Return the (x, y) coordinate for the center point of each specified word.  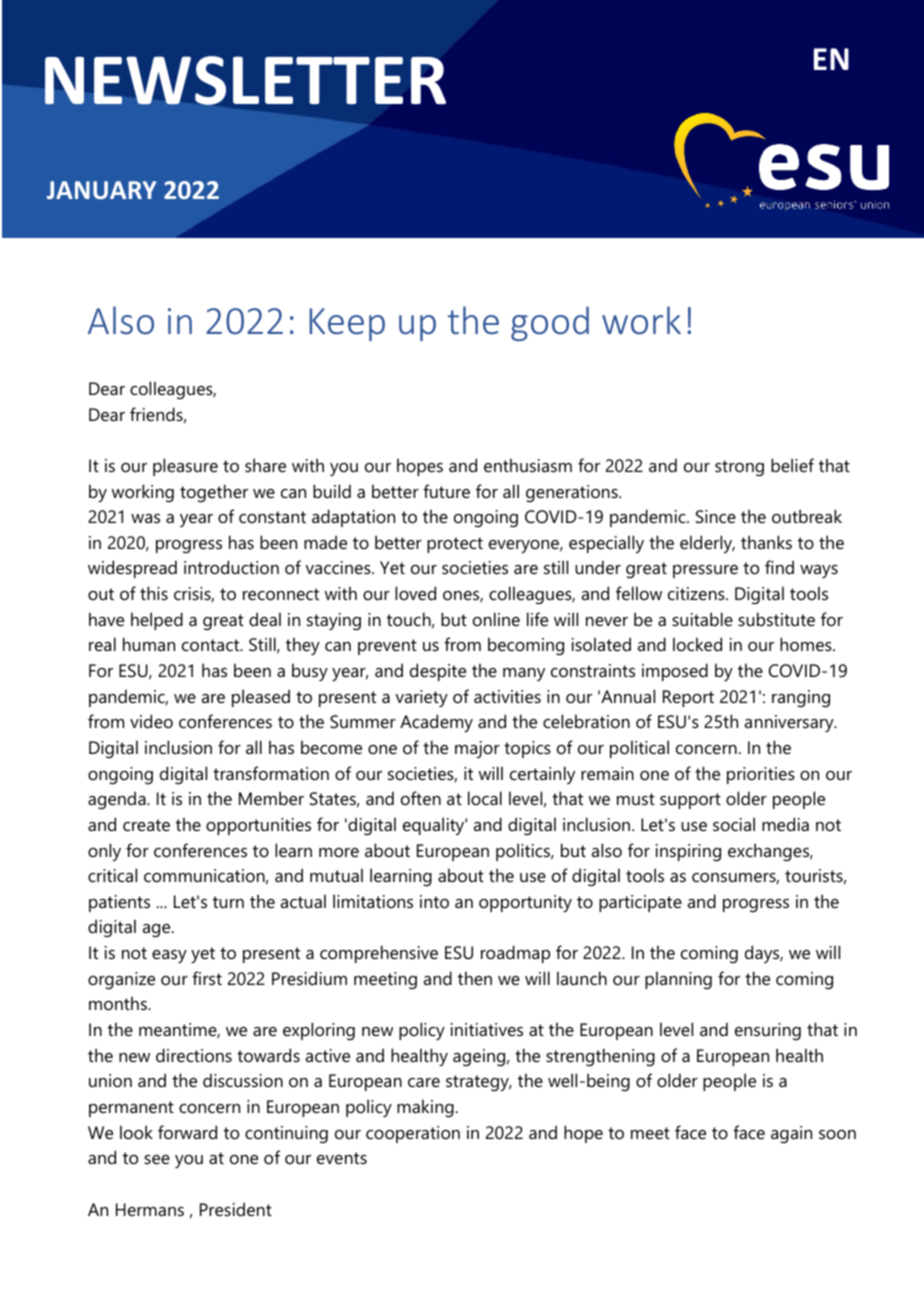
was (145, 518)
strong (739, 468)
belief (792, 465)
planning (678, 980)
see (157, 1160)
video (151, 721)
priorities (761, 775)
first (207, 978)
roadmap (515, 954)
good (550, 323)
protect (455, 545)
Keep (347, 324)
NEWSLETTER (245, 80)
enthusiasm (528, 465)
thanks (766, 542)
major (477, 749)
